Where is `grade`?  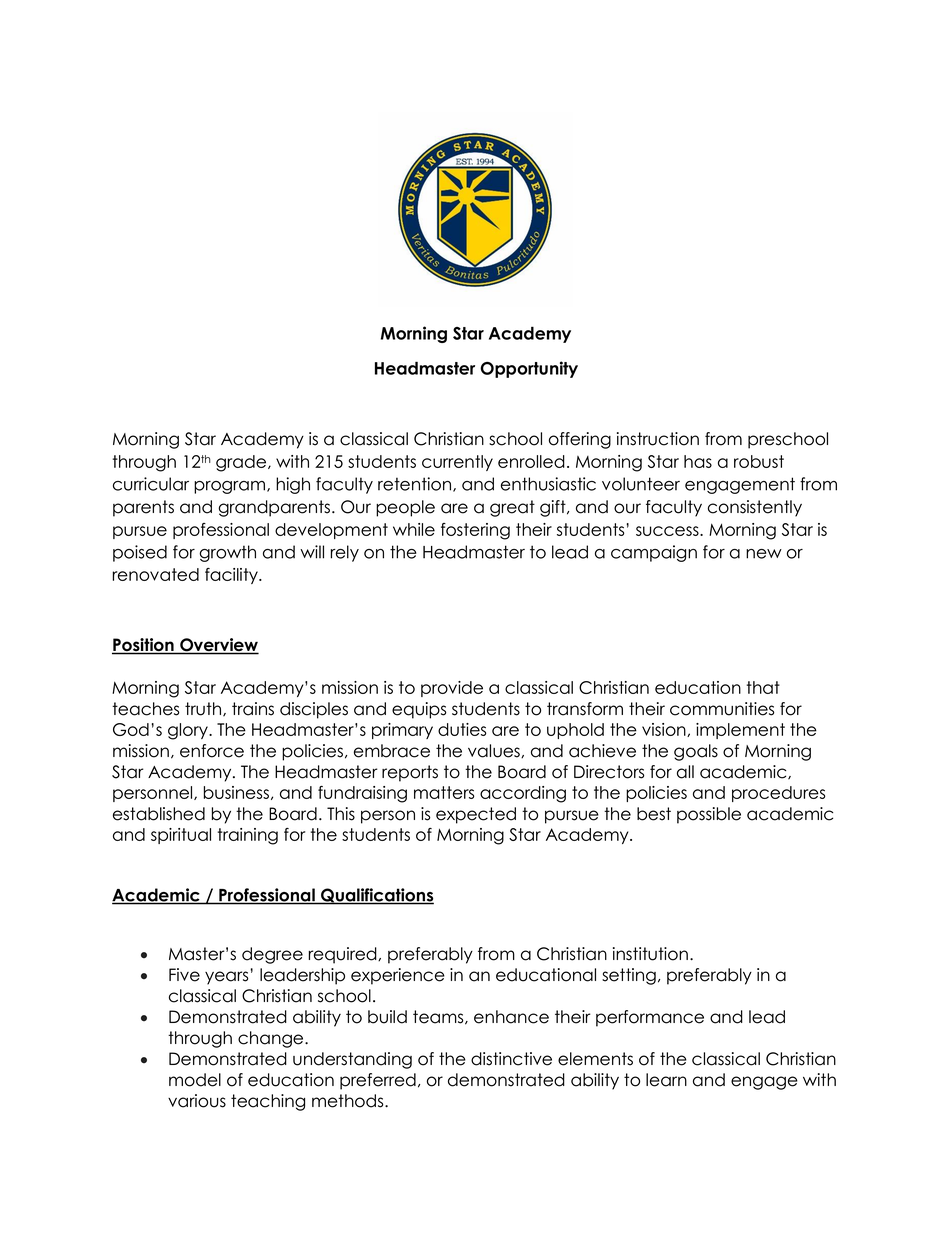
grade is located at coordinates (242, 463).
